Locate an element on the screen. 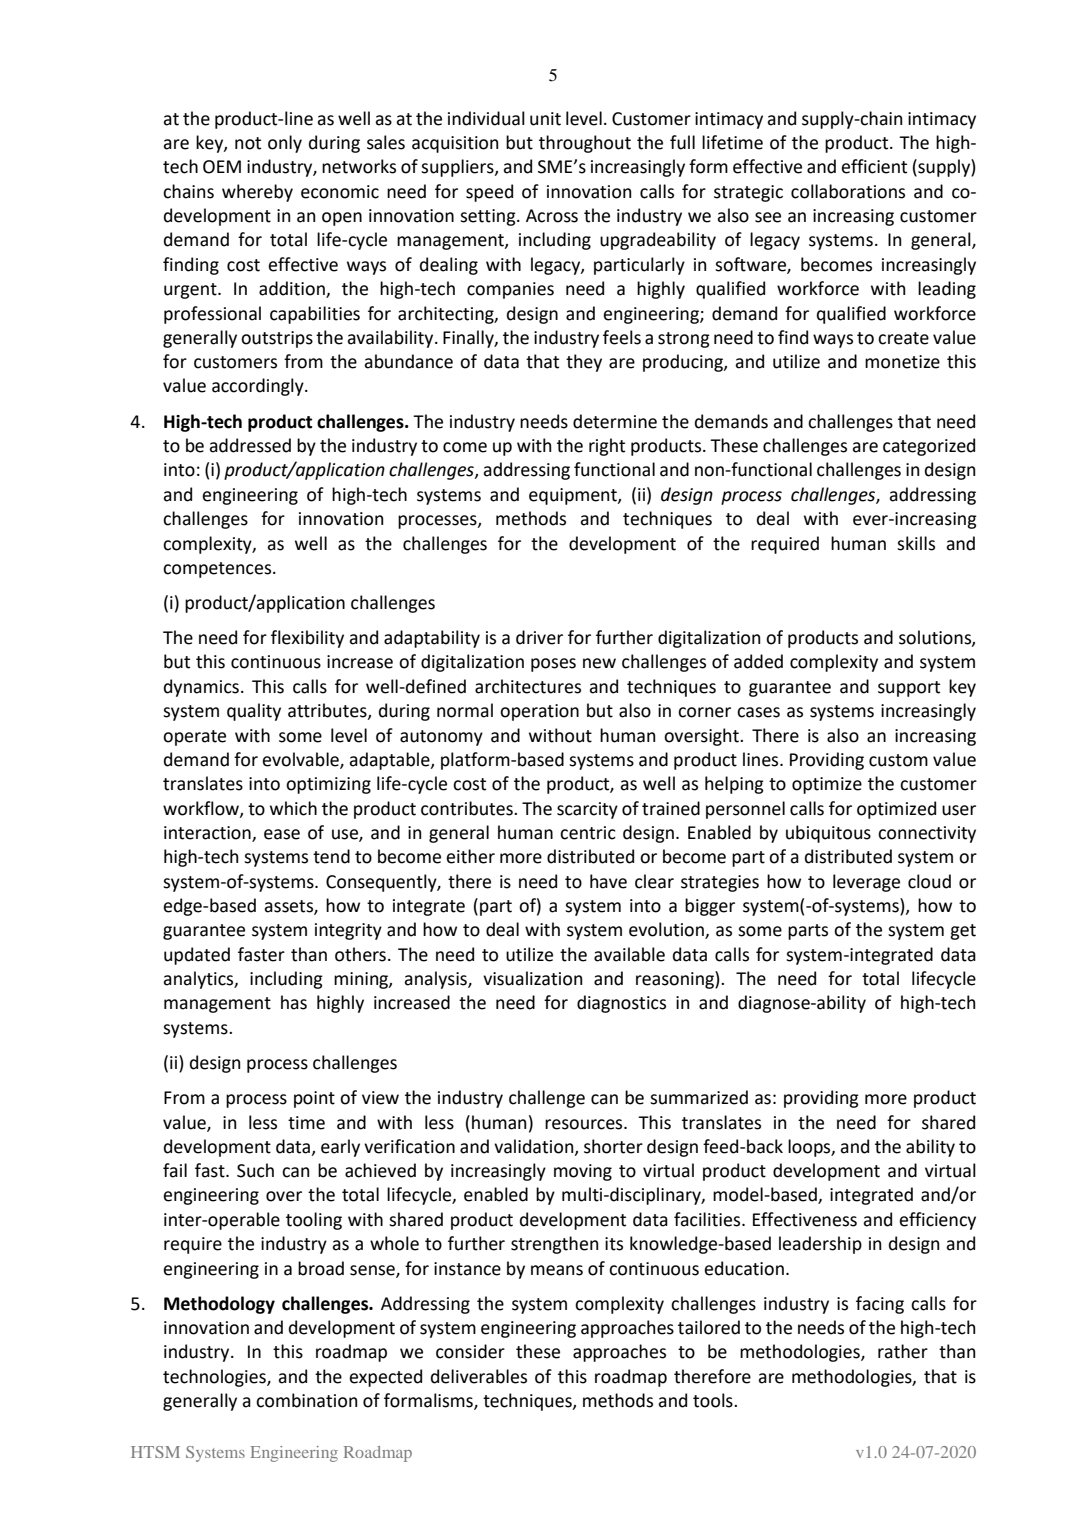 The width and height of the screenshot is (1079, 1526). rather is located at coordinates (903, 1351).
